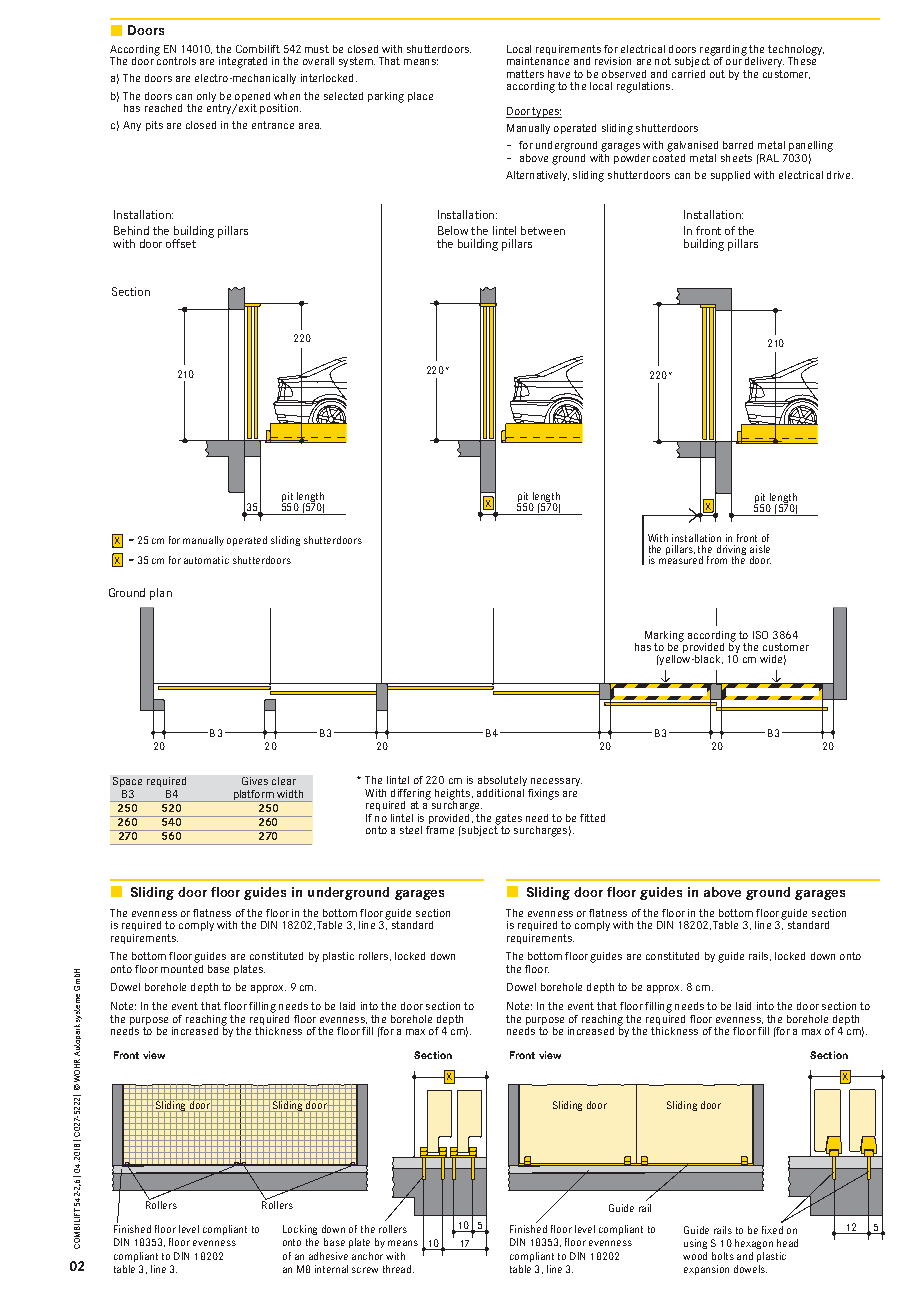 The width and height of the screenshot is (924, 1308). Describe the element at coordinates (754, 1244) in the screenshot. I see `hexagon` at that location.
